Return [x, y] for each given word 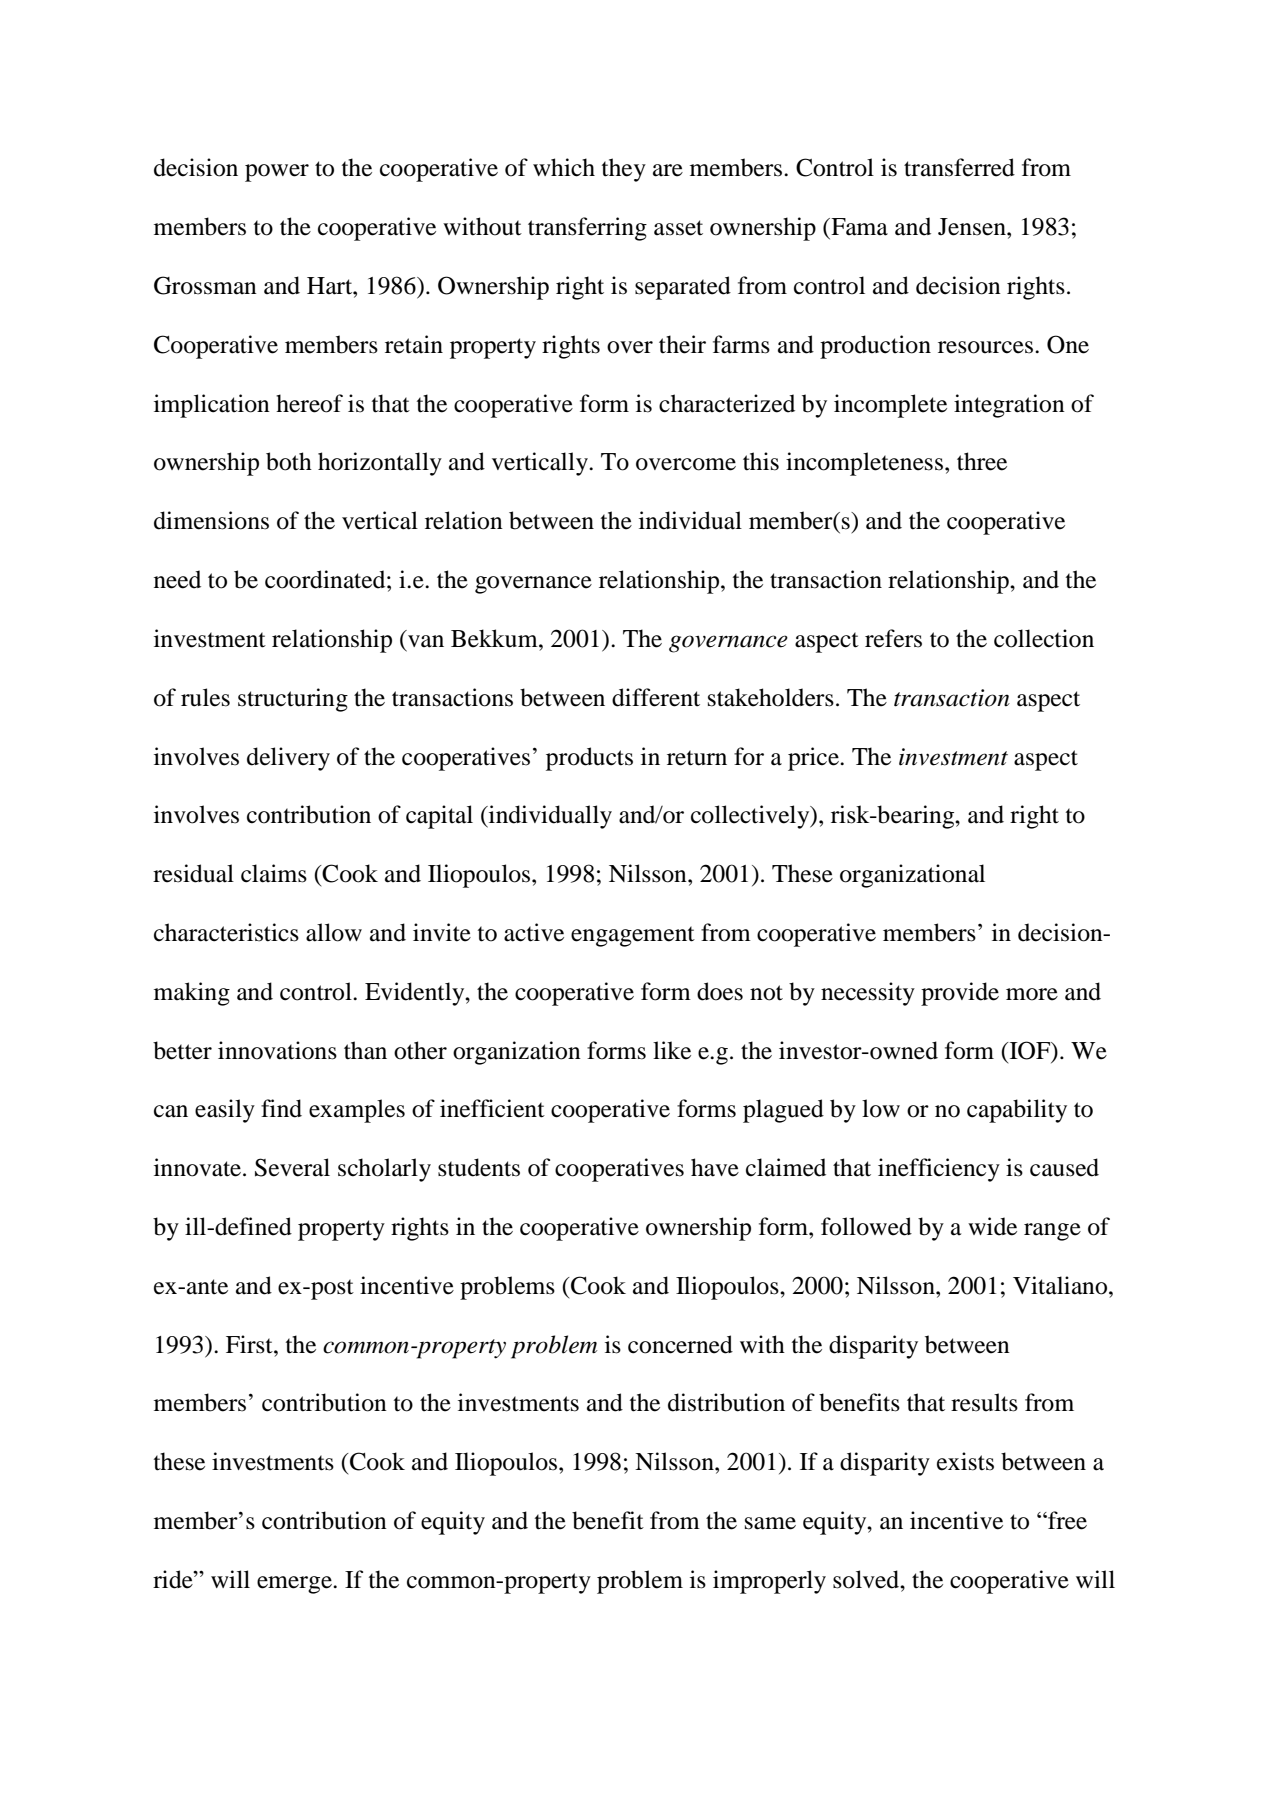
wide [992, 1226]
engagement [633, 936]
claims [274, 873]
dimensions [211, 520]
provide [960, 994]
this [761, 461]
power [277, 173]
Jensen [973, 227]
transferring [587, 229]
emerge [295, 1585]
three [982, 461]
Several [292, 1167]
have [715, 1167]
